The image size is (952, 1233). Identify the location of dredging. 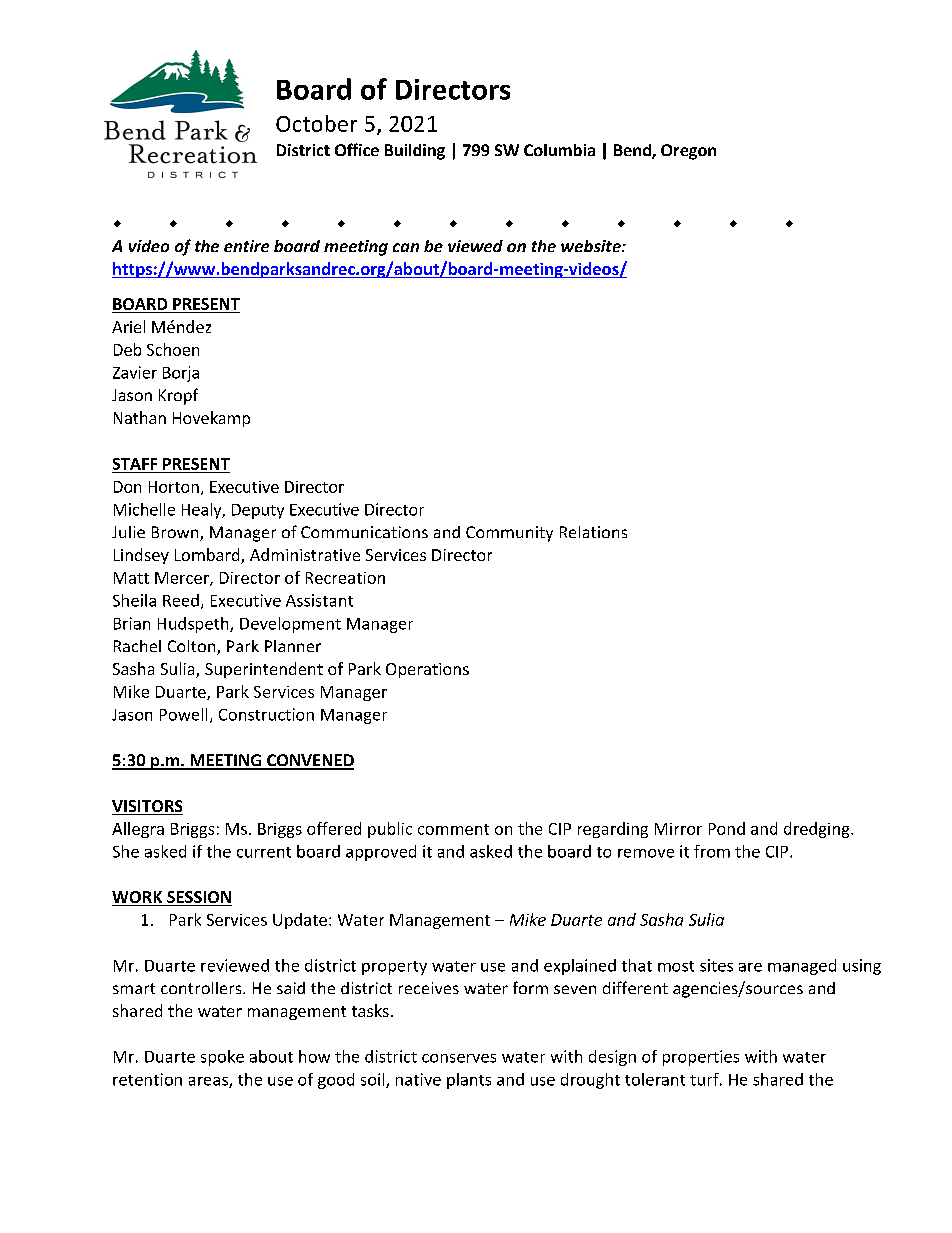
(818, 830).
